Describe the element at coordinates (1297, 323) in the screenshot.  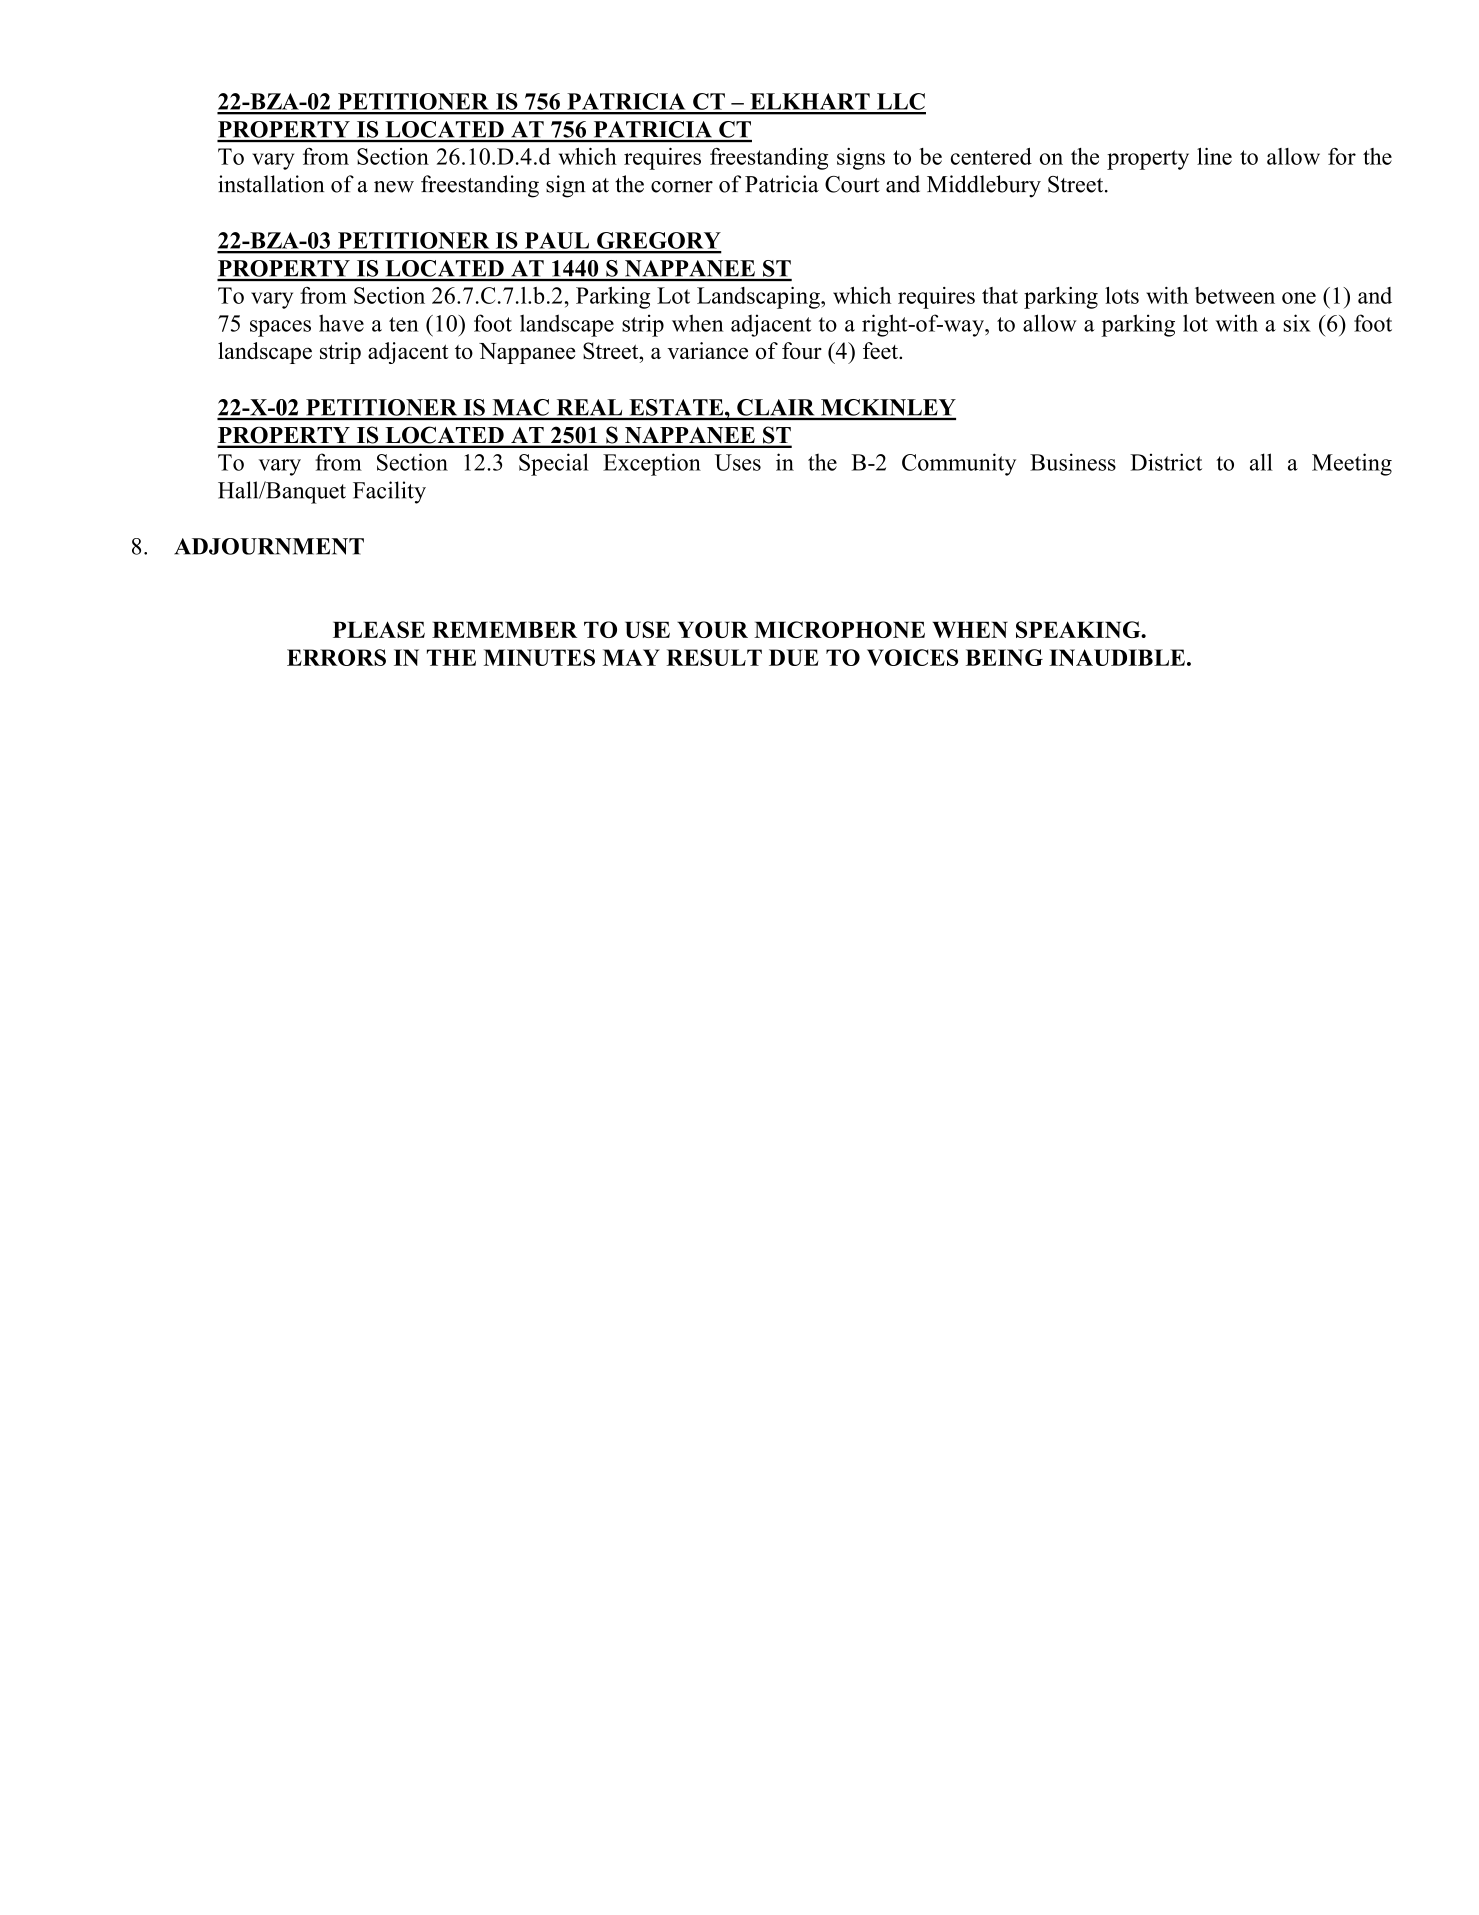
I see `six` at that location.
